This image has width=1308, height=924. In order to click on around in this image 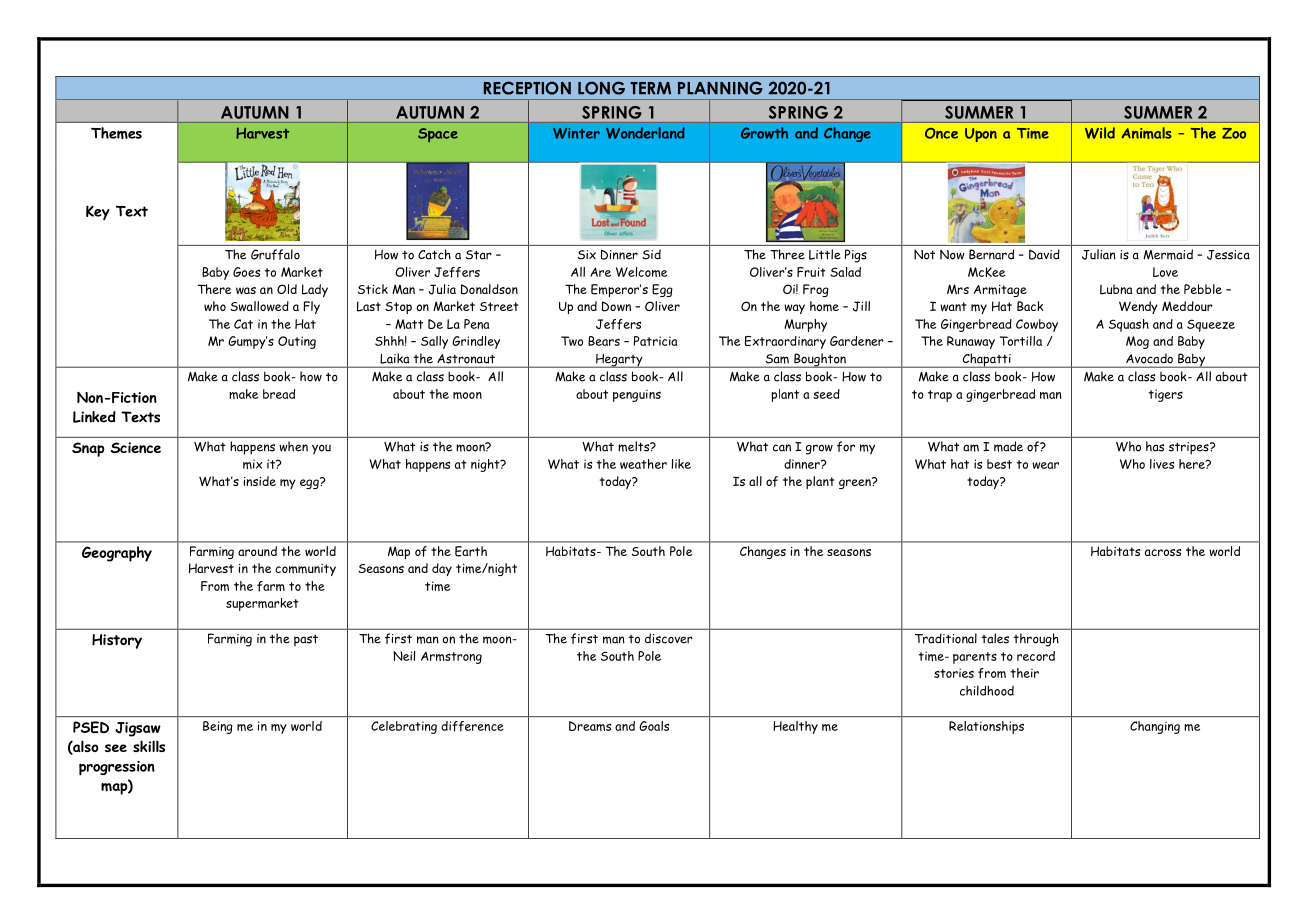, I will do `click(257, 551)`.
